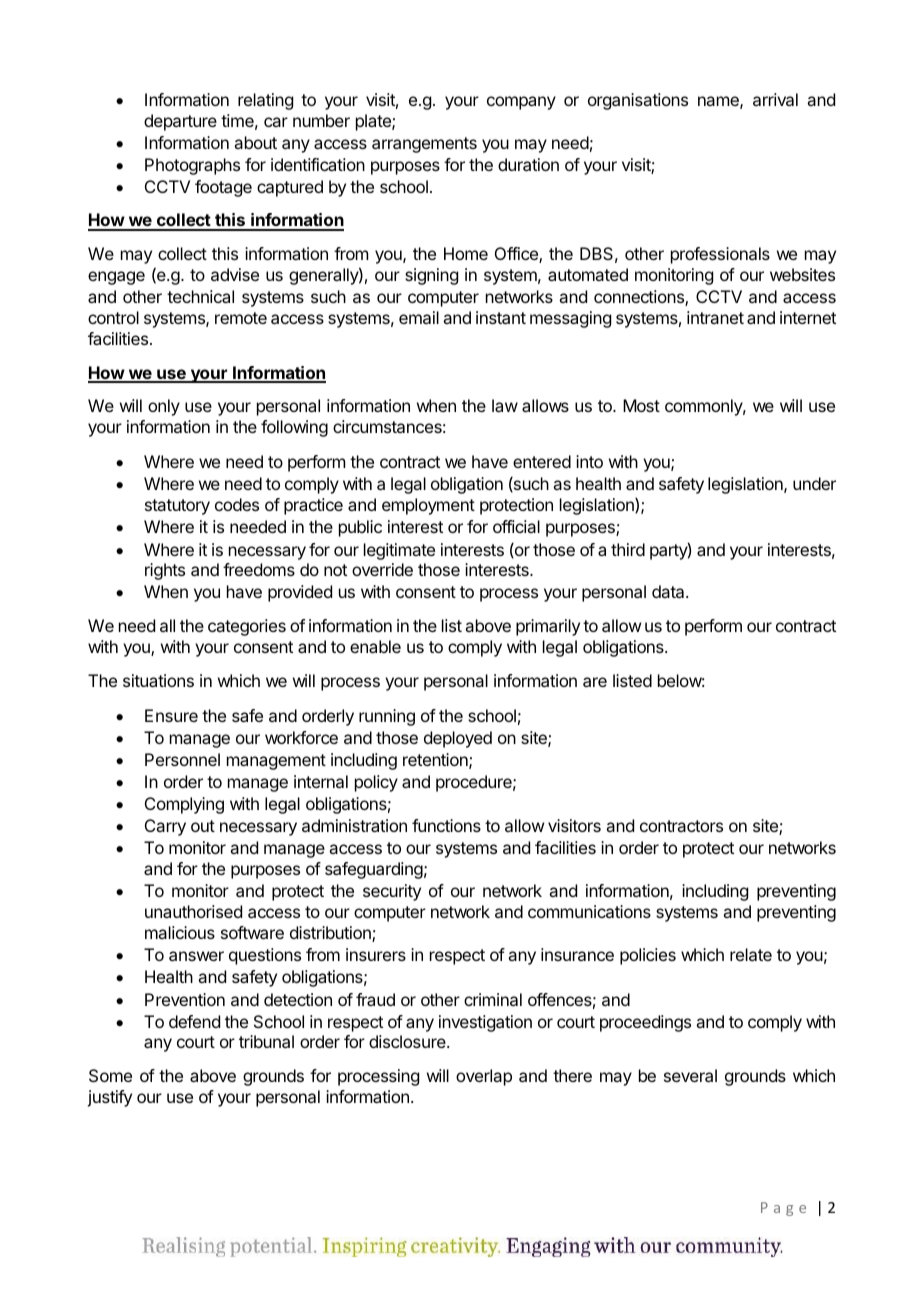 This screenshot has width=924, height=1308. I want to click on data, so click(669, 591).
